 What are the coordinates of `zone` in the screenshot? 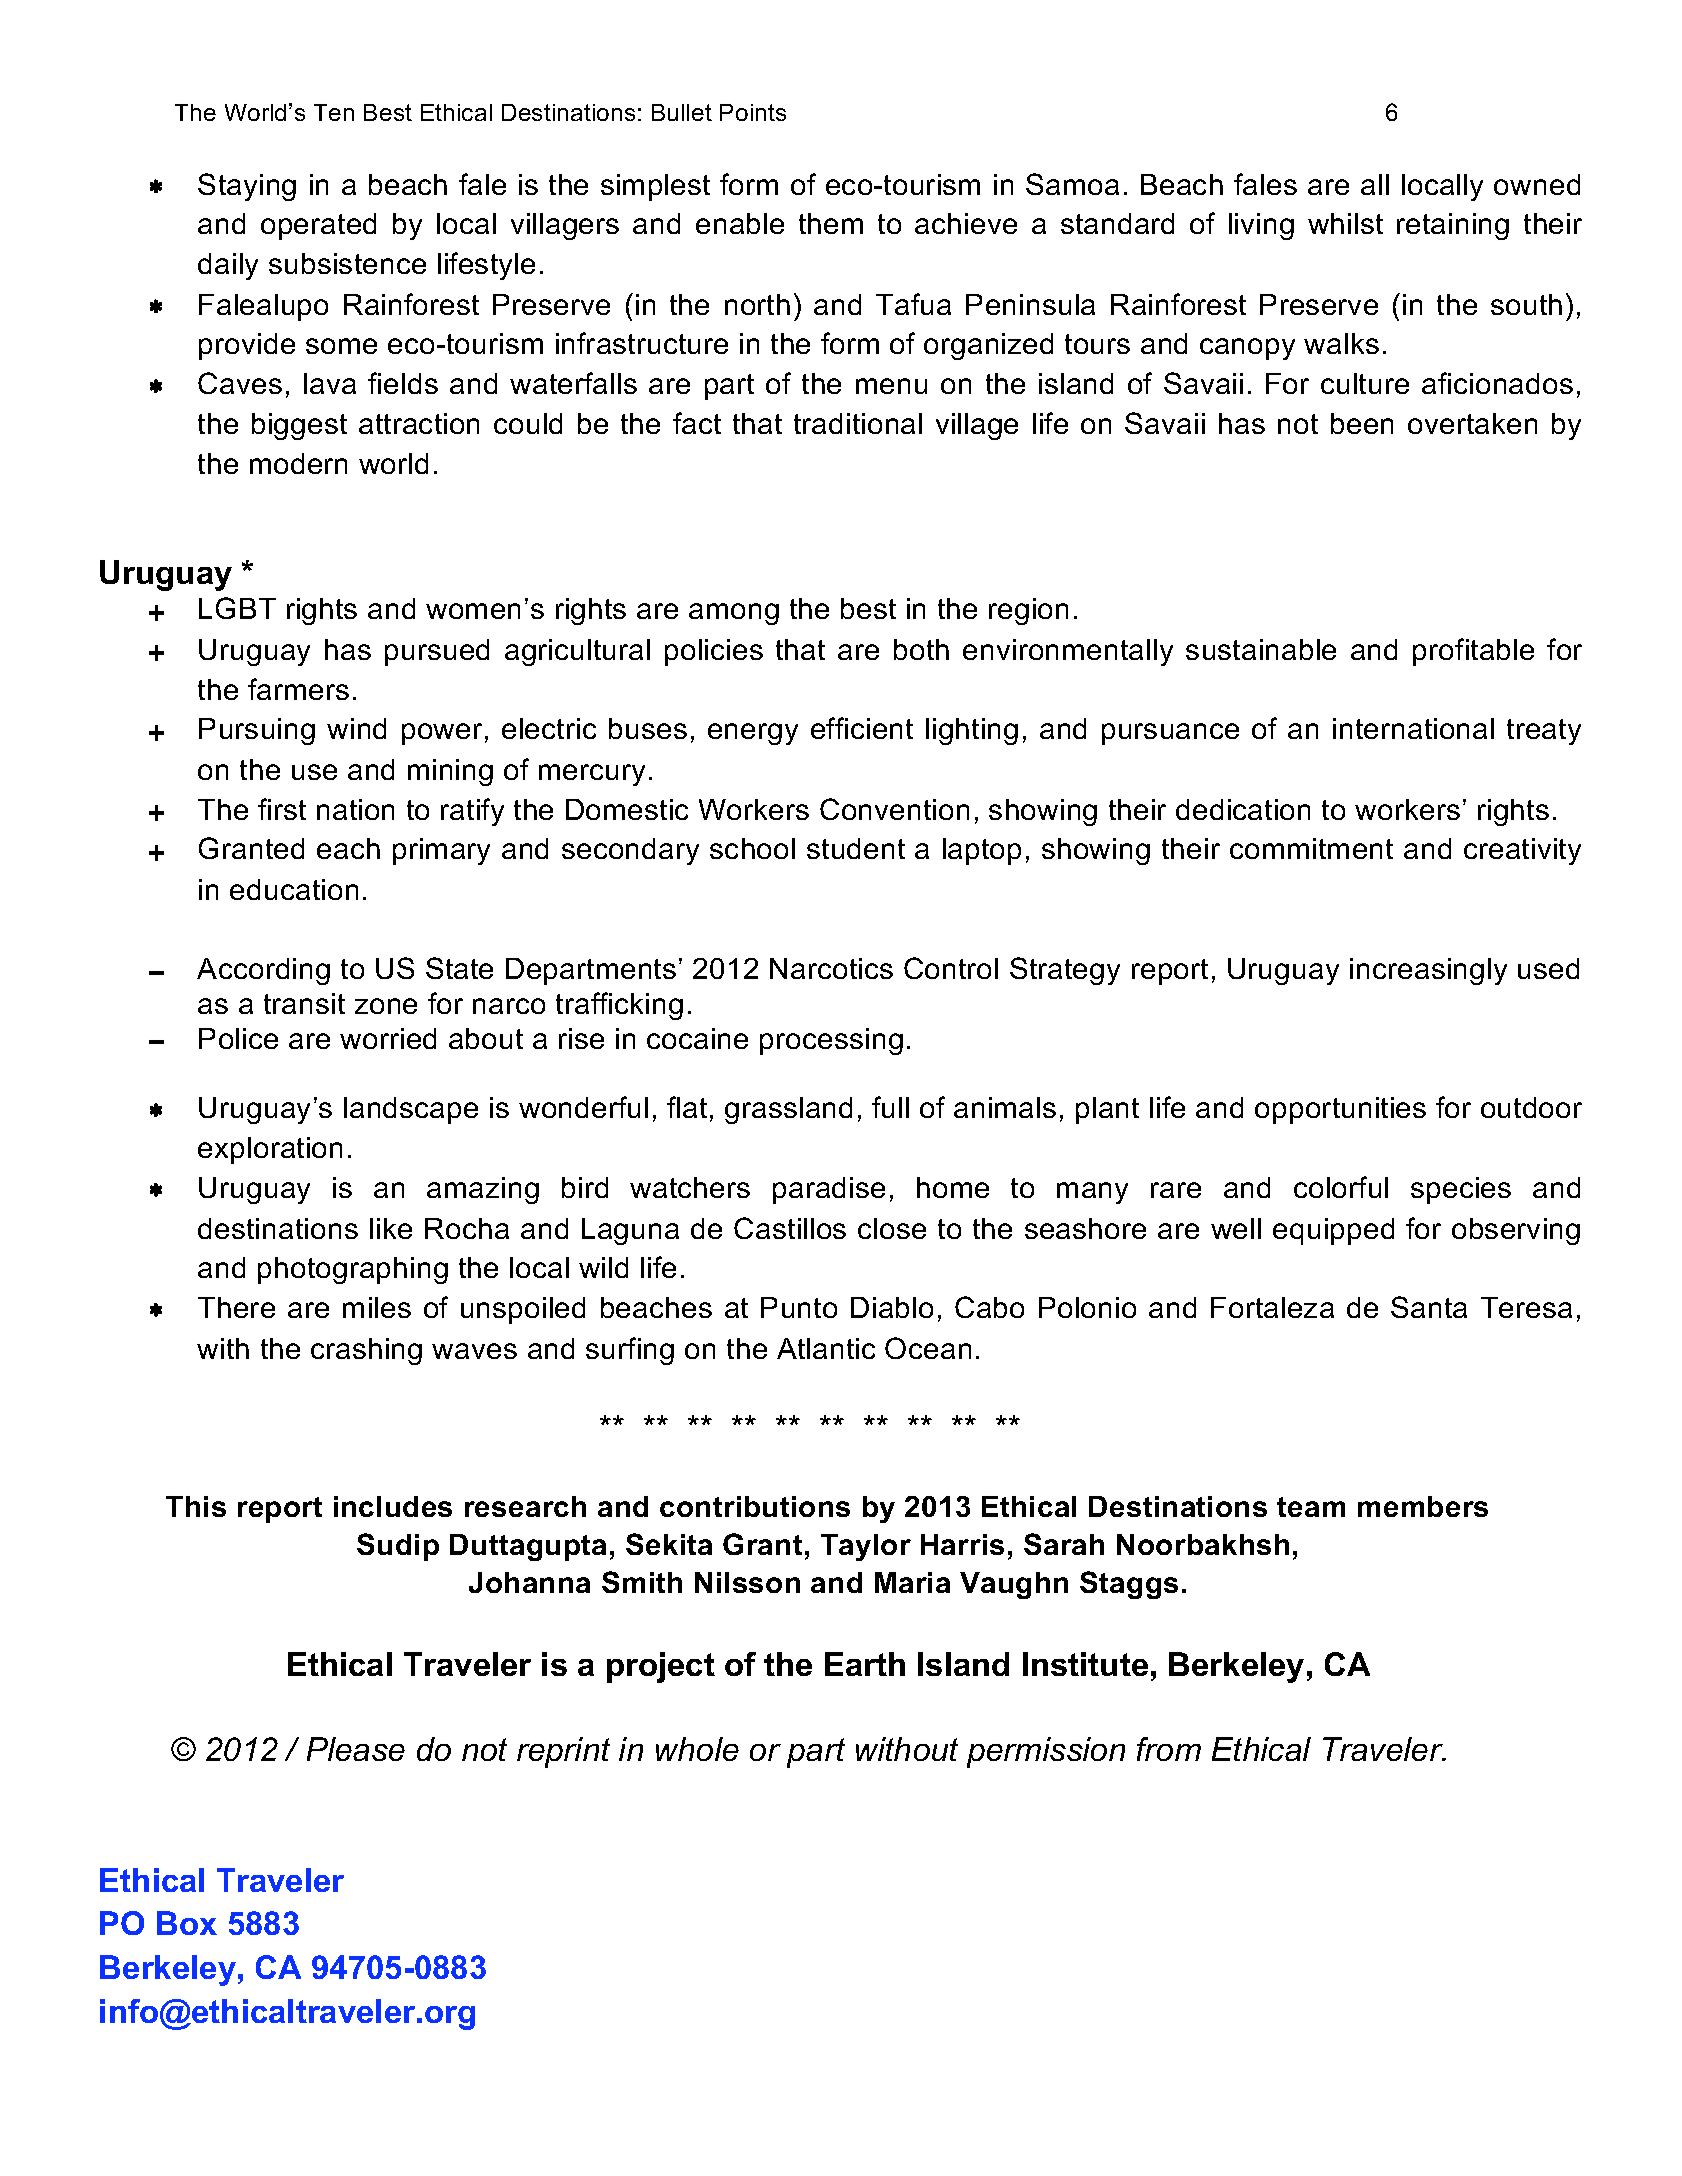 It's located at (386, 1006).
